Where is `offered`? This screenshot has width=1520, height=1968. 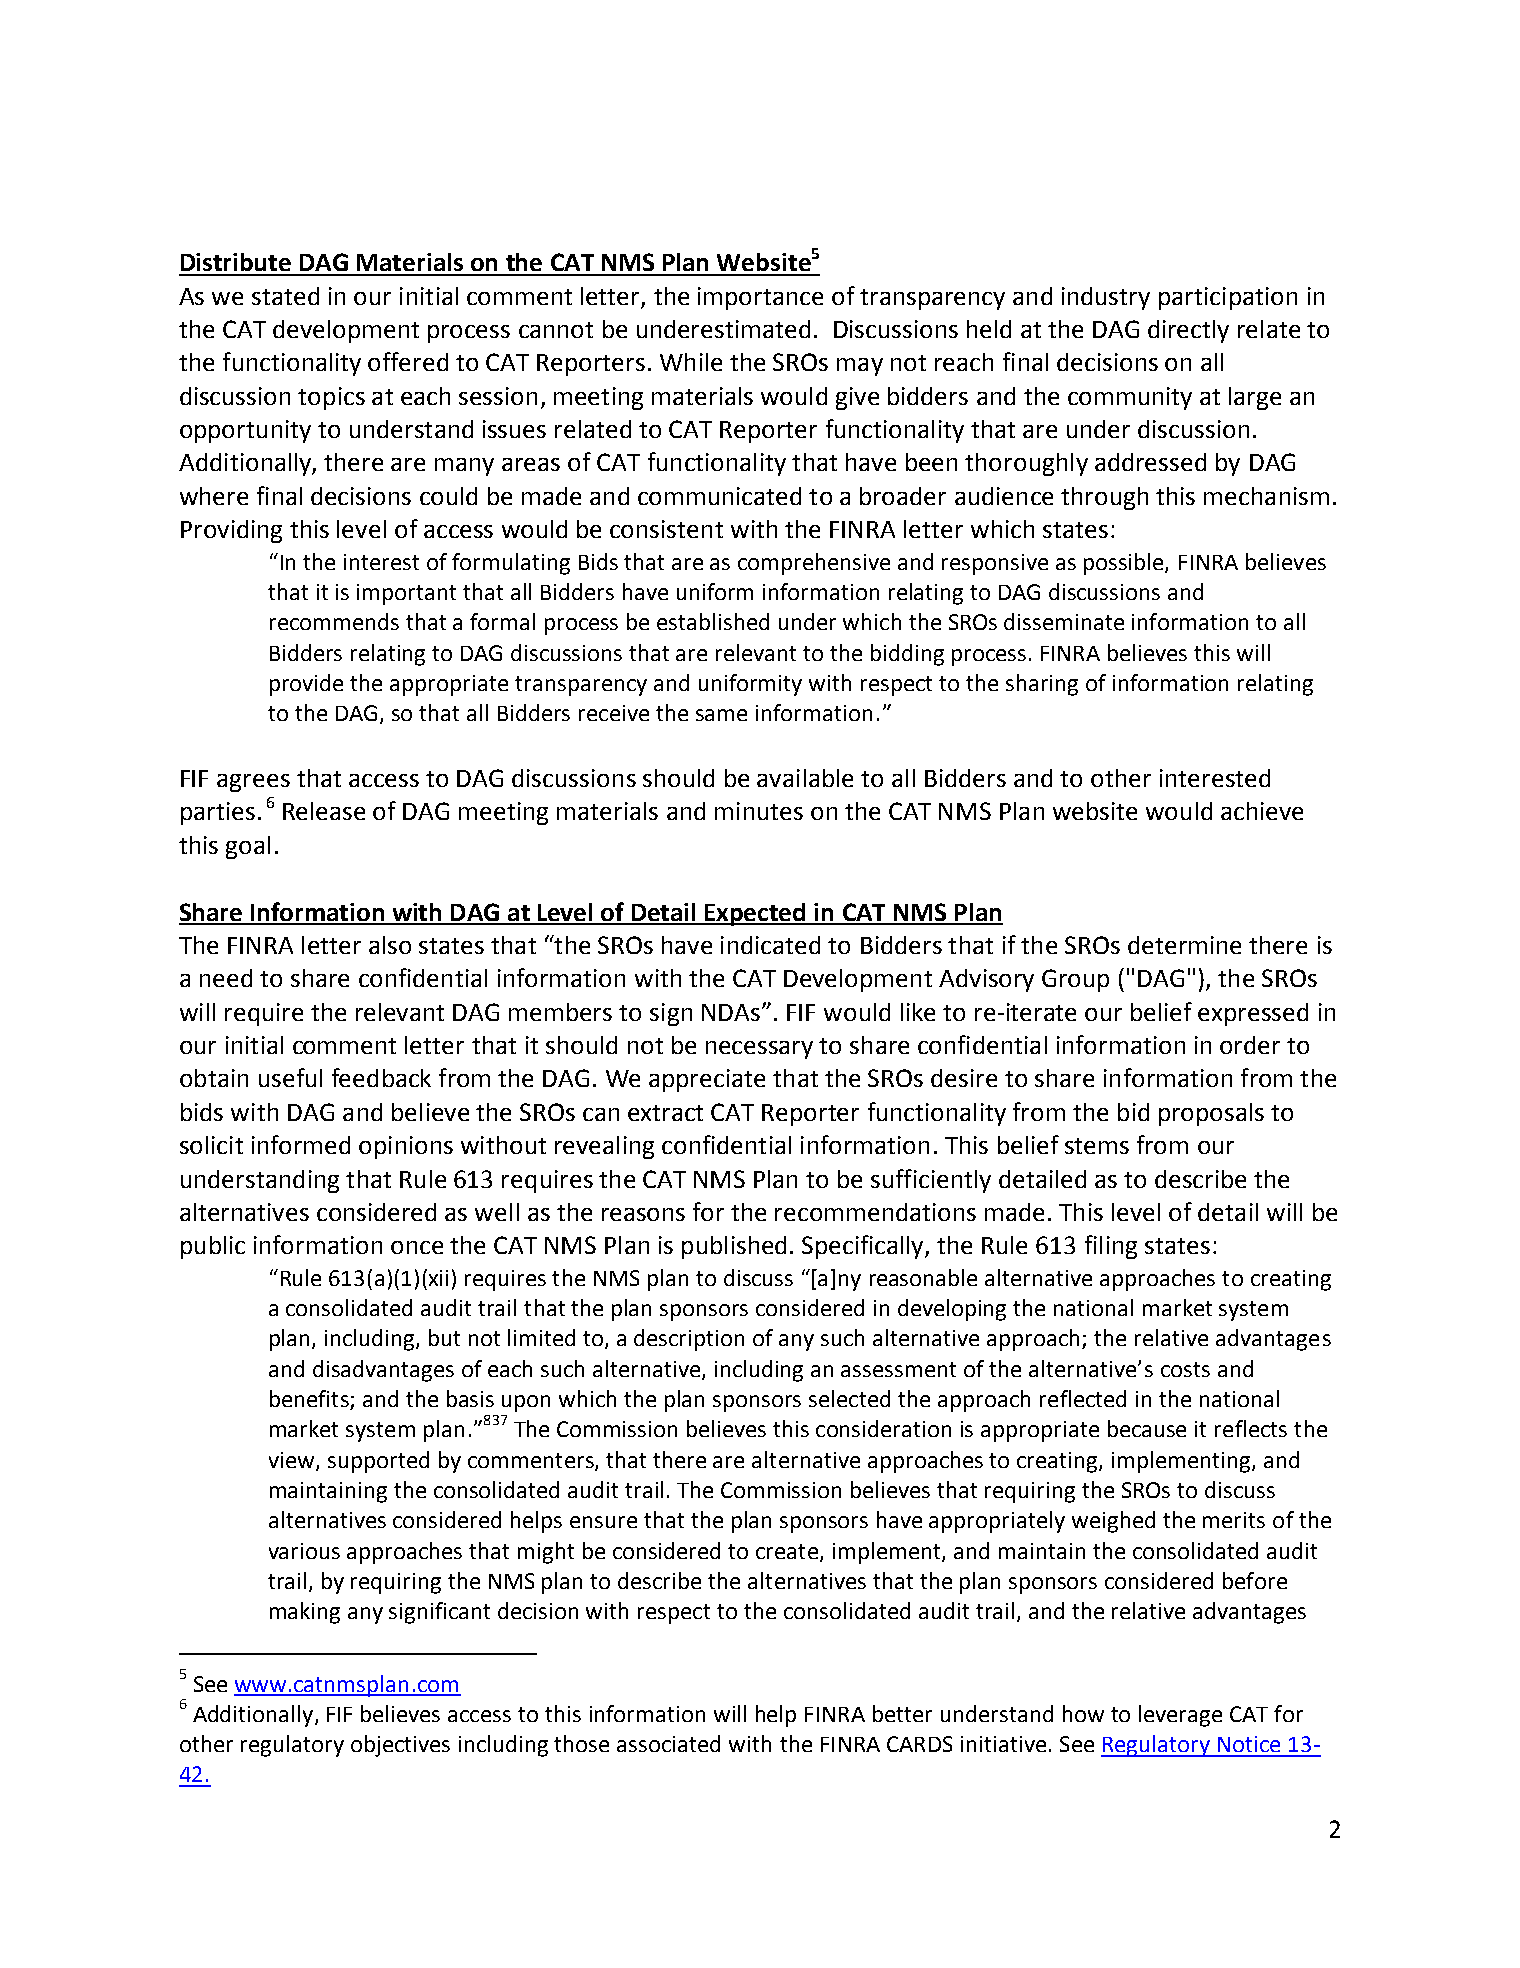
offered is located at coordinates (408, 361).
